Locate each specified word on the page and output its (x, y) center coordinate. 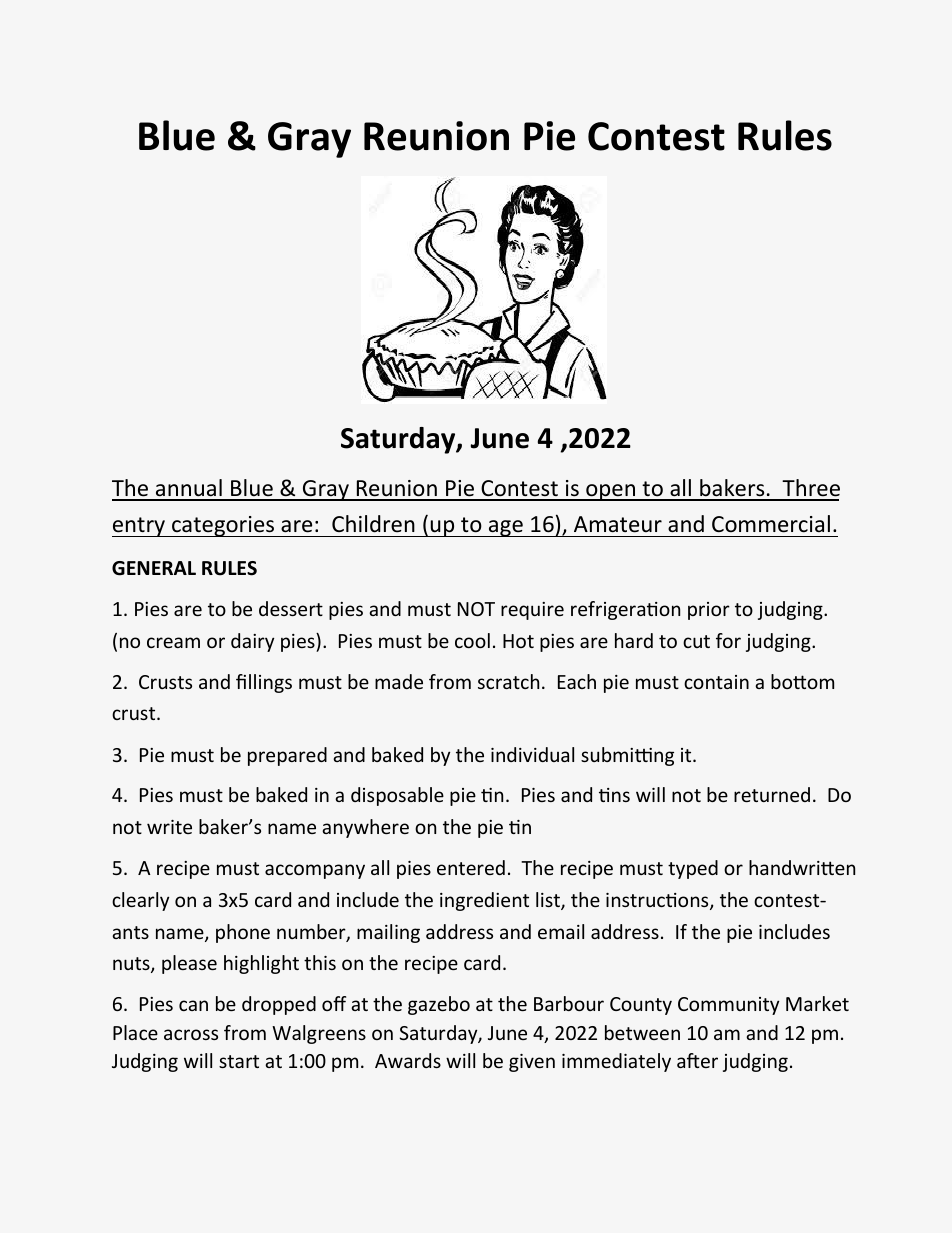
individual (532, 754)
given (532, 1063)
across (191, 1034)
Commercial (771, 524)
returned (772, 794)
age (506, 528)
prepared (287, 756)
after (697, 1060)
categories (223, 526)
